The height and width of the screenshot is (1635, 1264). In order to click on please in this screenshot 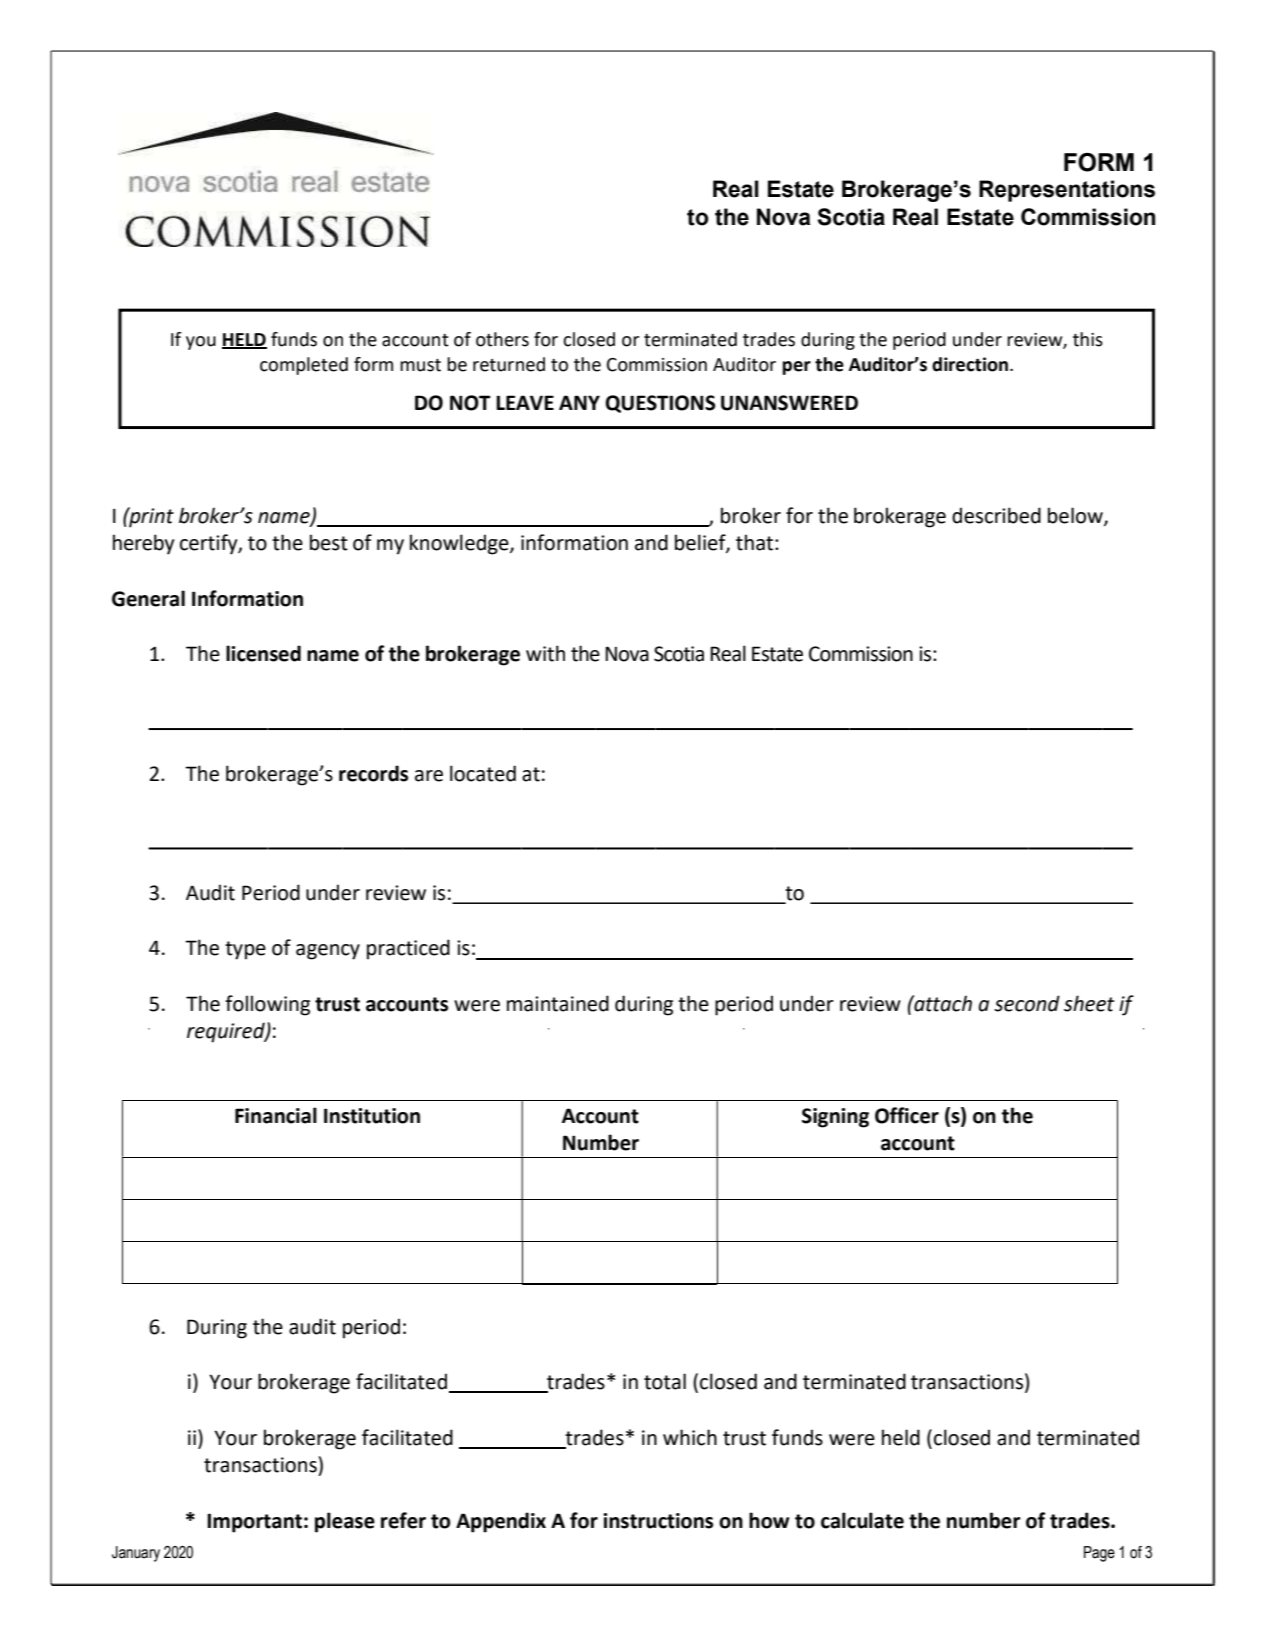, I will do `click(345, 1522)`.
